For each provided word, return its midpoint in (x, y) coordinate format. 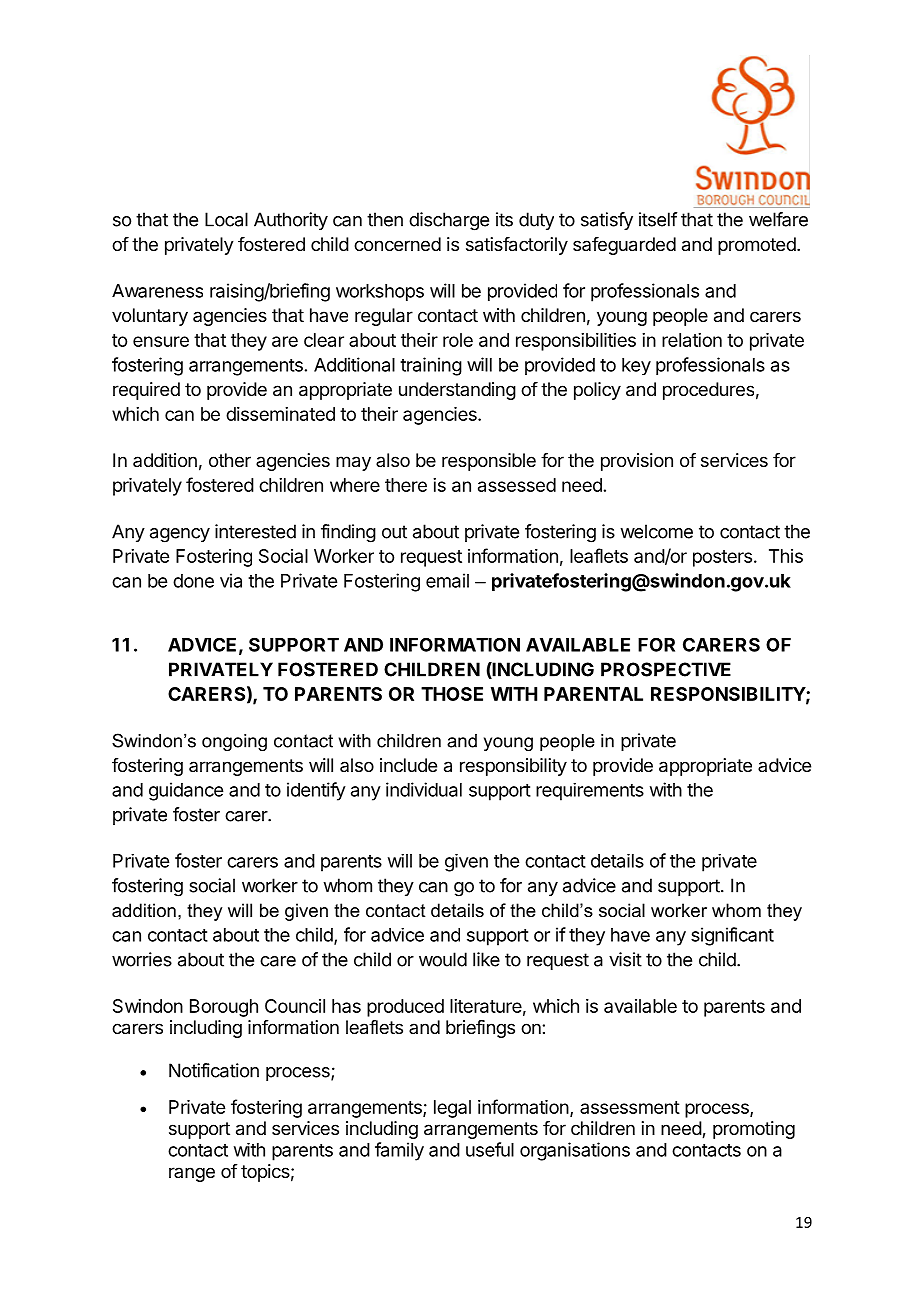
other (230, 460)
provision (637, 462)
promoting (754, 1130)
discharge (449, 221)
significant (732, 936)
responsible (489, 462)
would (443, 959)
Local (226, 219)
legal (452, 1109)
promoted (757, 246)
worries (142, 959)
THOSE (452, 694)
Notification (214, 1070)
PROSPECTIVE (666, 669)
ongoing (234, 742)
